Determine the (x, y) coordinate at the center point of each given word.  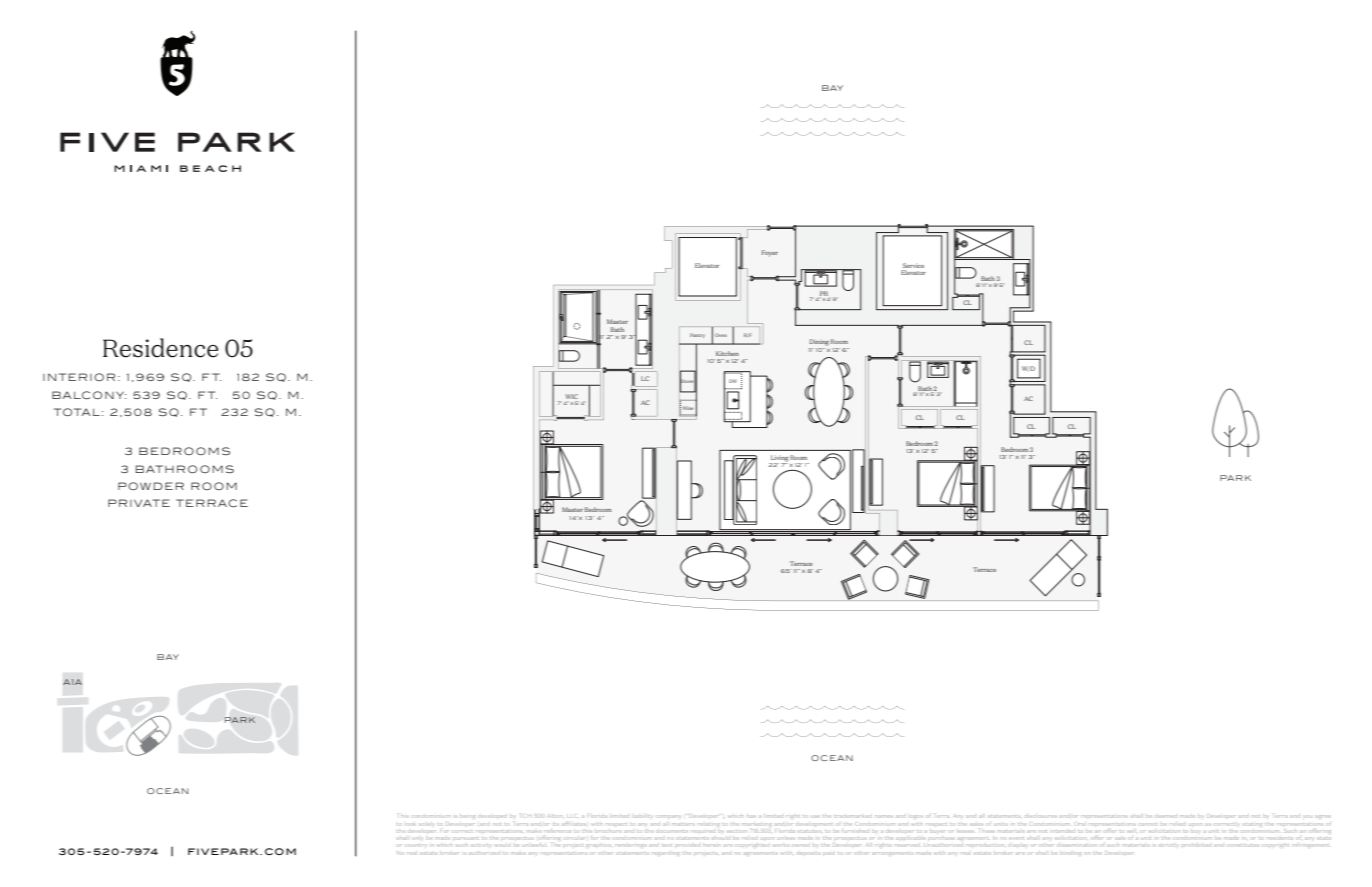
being (467, 816)
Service (913, 265)
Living (779, 459)
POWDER (151, 486)
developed (493, 816)
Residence (160, 348)
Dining (819, 342)
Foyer (770, 253)
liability (643, 816)
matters (683, 824)
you (1307, 817)
